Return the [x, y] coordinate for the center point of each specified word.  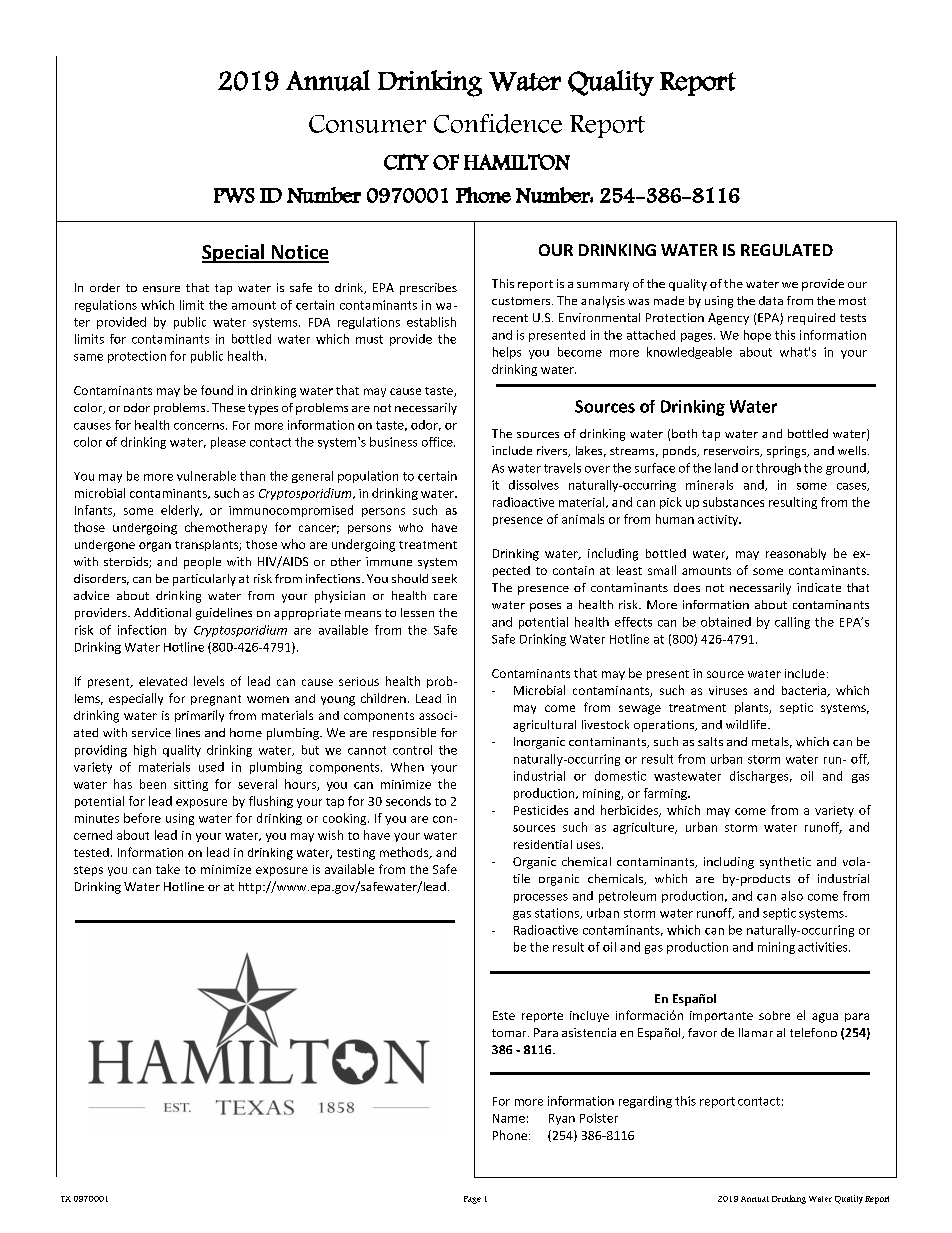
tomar [510, 1033]
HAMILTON [517, 162]
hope [757, 336]
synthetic [785, 863]
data [771, 300]
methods [405, 853]
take [168, 869]
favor [702, 1032]
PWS [234, 195]
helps [507, 353]
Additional [162, 612]
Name [509, 1118]
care [445, 597]
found [217, 390]
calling [792, 623]
